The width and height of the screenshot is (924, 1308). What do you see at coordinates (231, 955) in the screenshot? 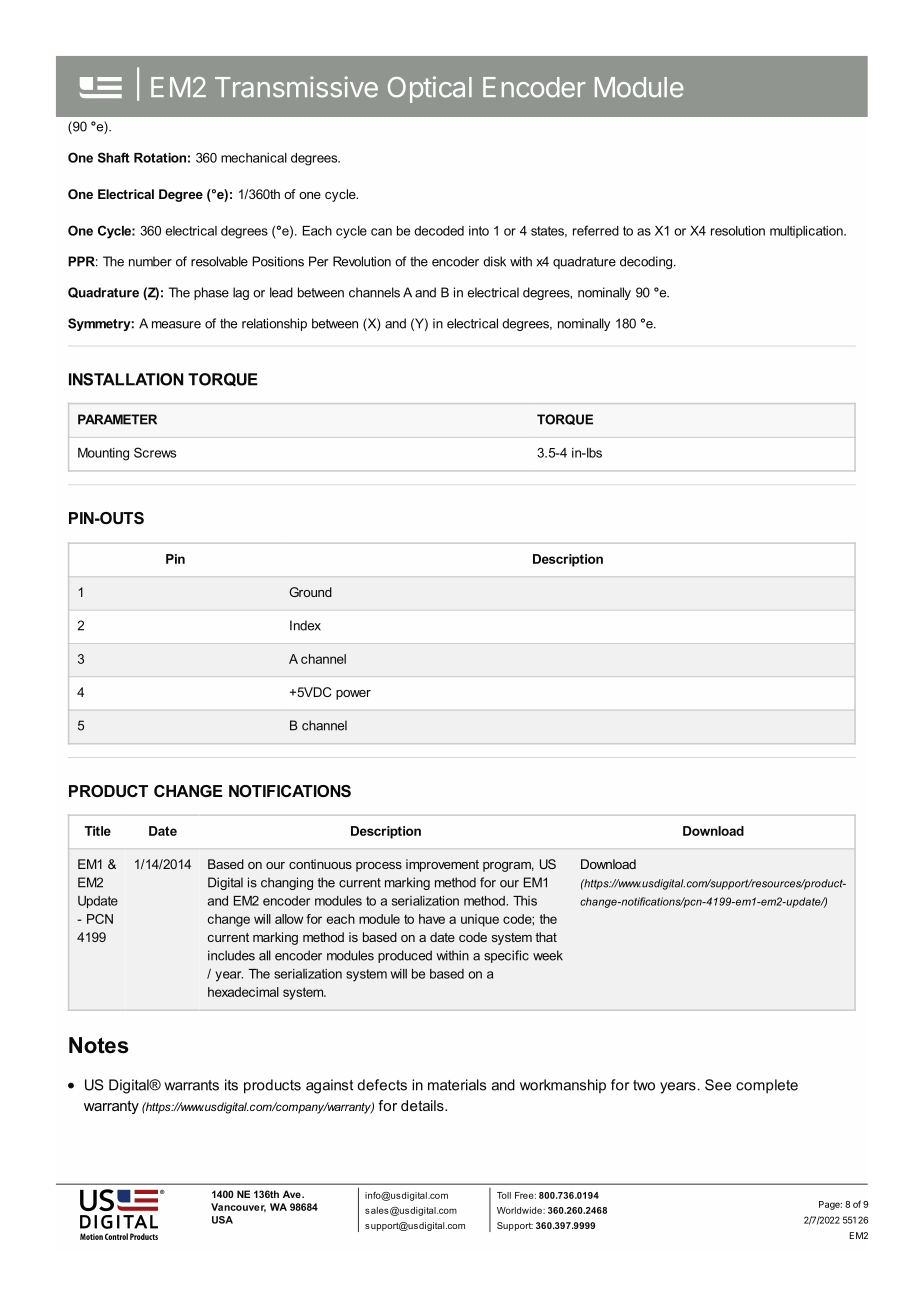
I see `includes` at bounding box center [231, 955].
